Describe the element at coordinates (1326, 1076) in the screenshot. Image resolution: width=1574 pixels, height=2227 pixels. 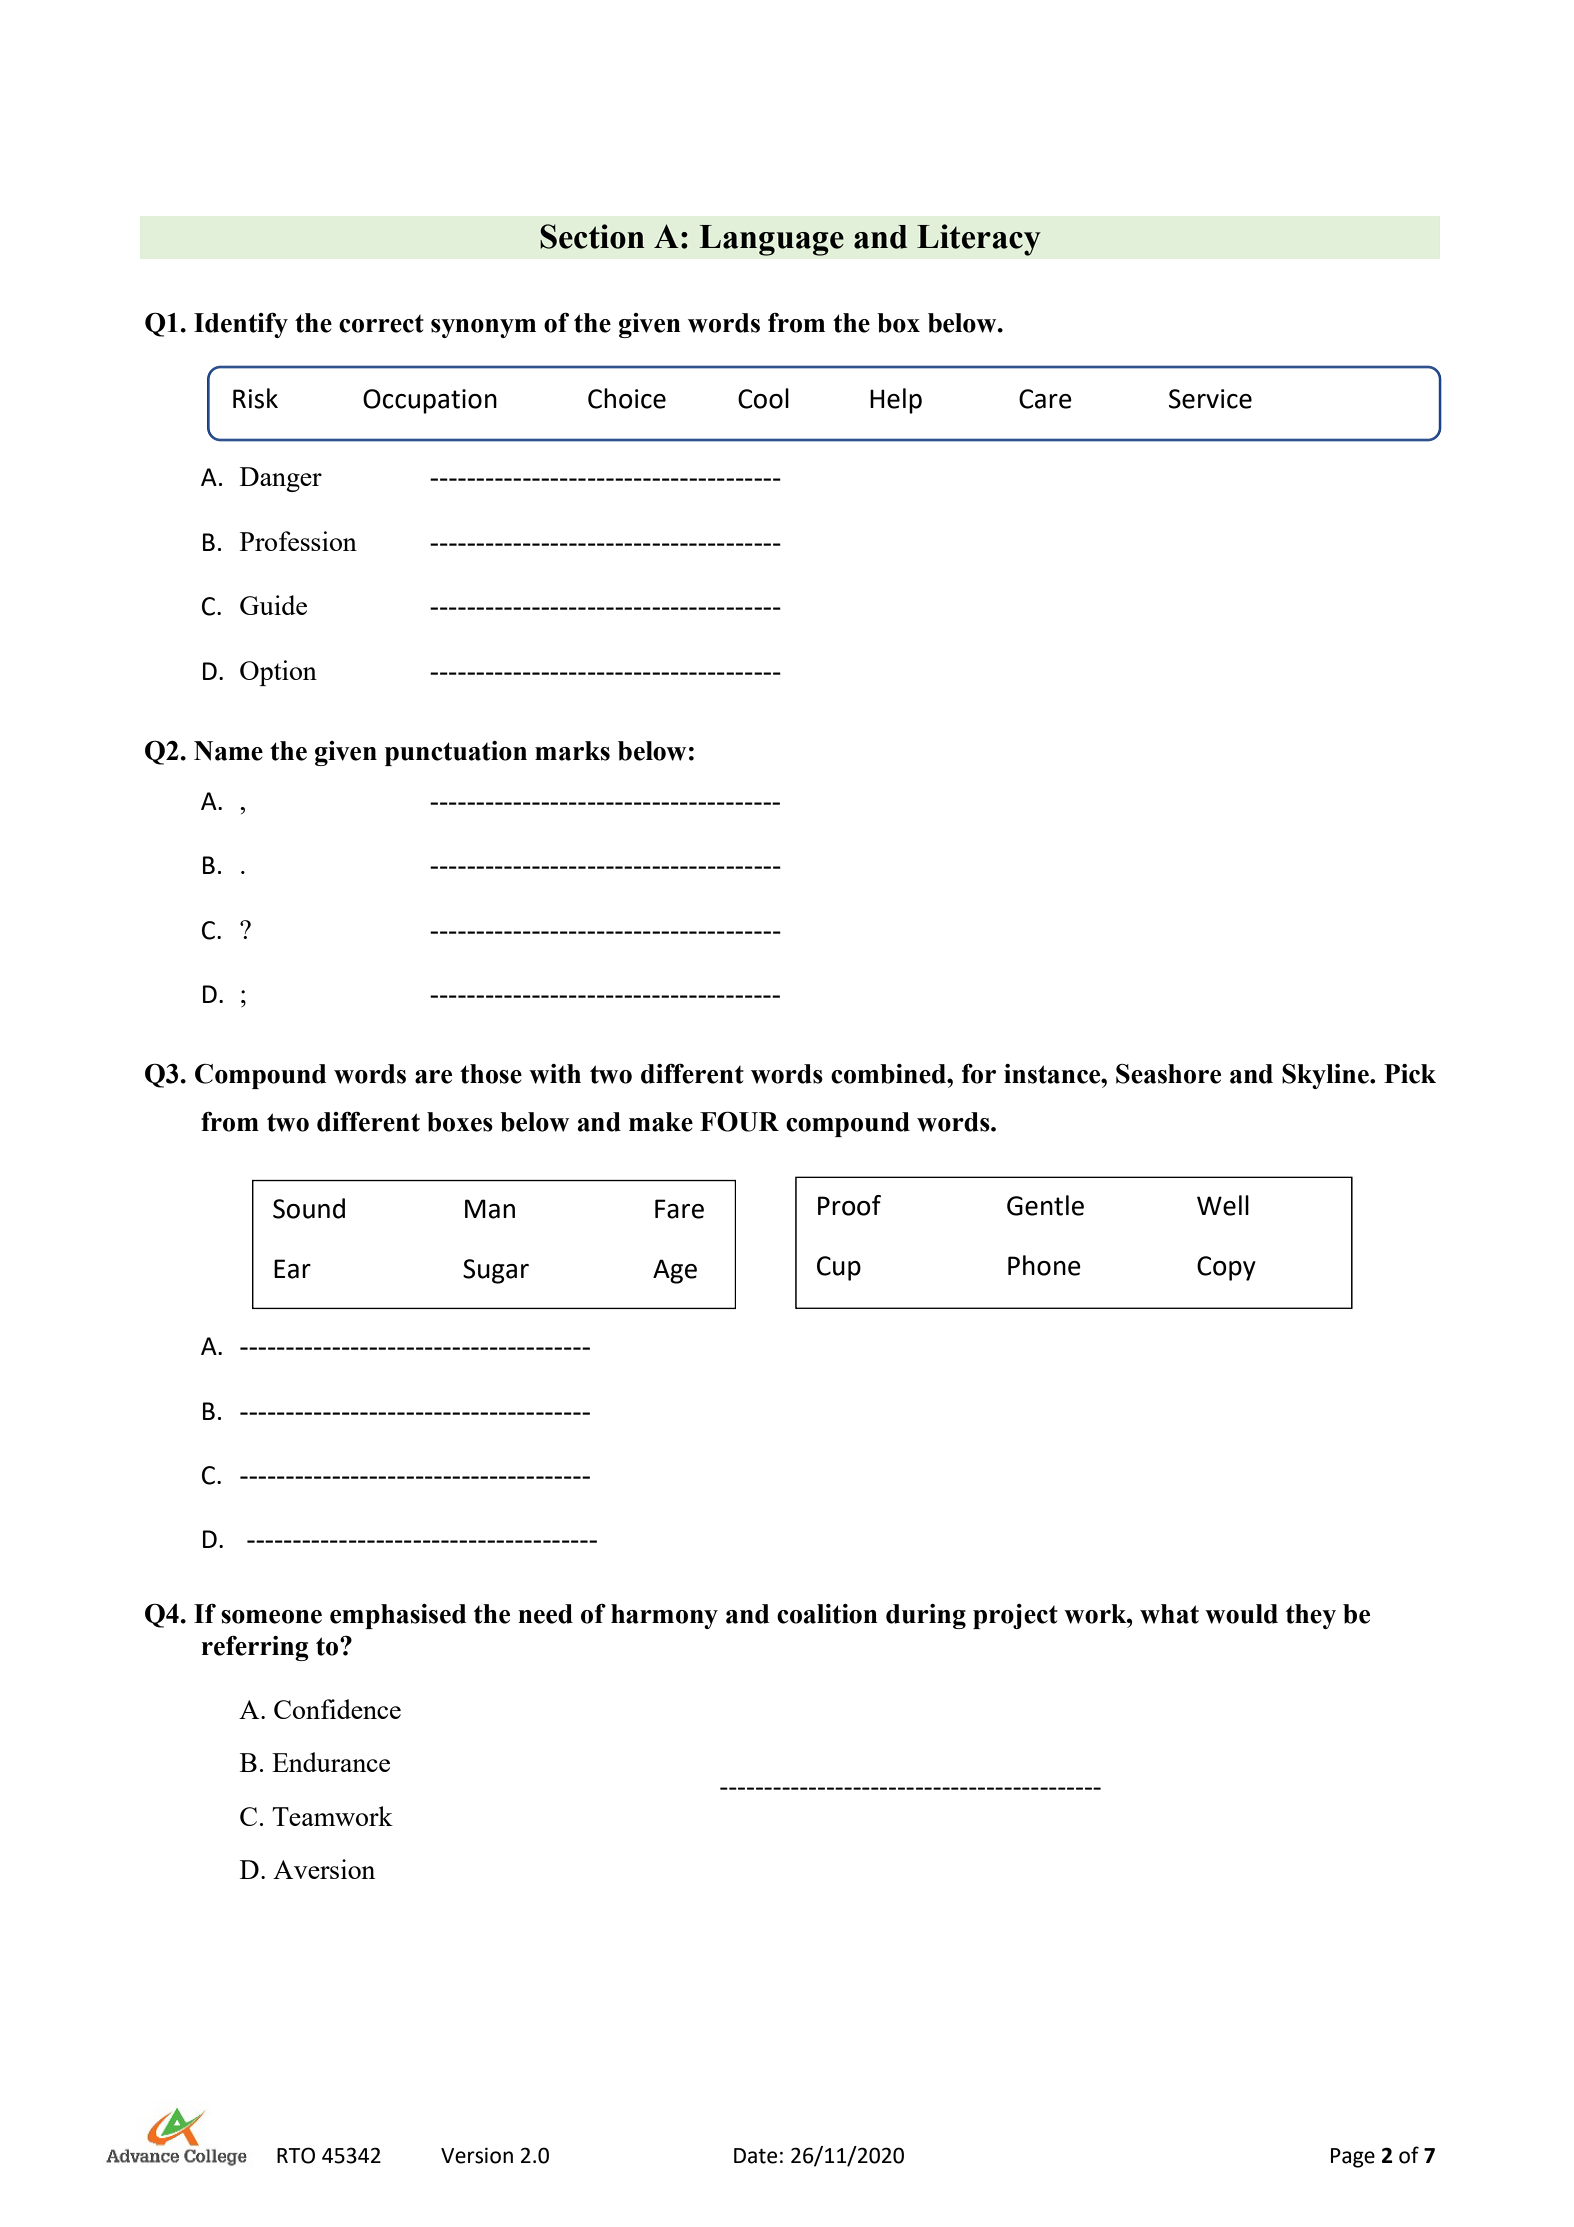
I see `Skyline` at that location.
